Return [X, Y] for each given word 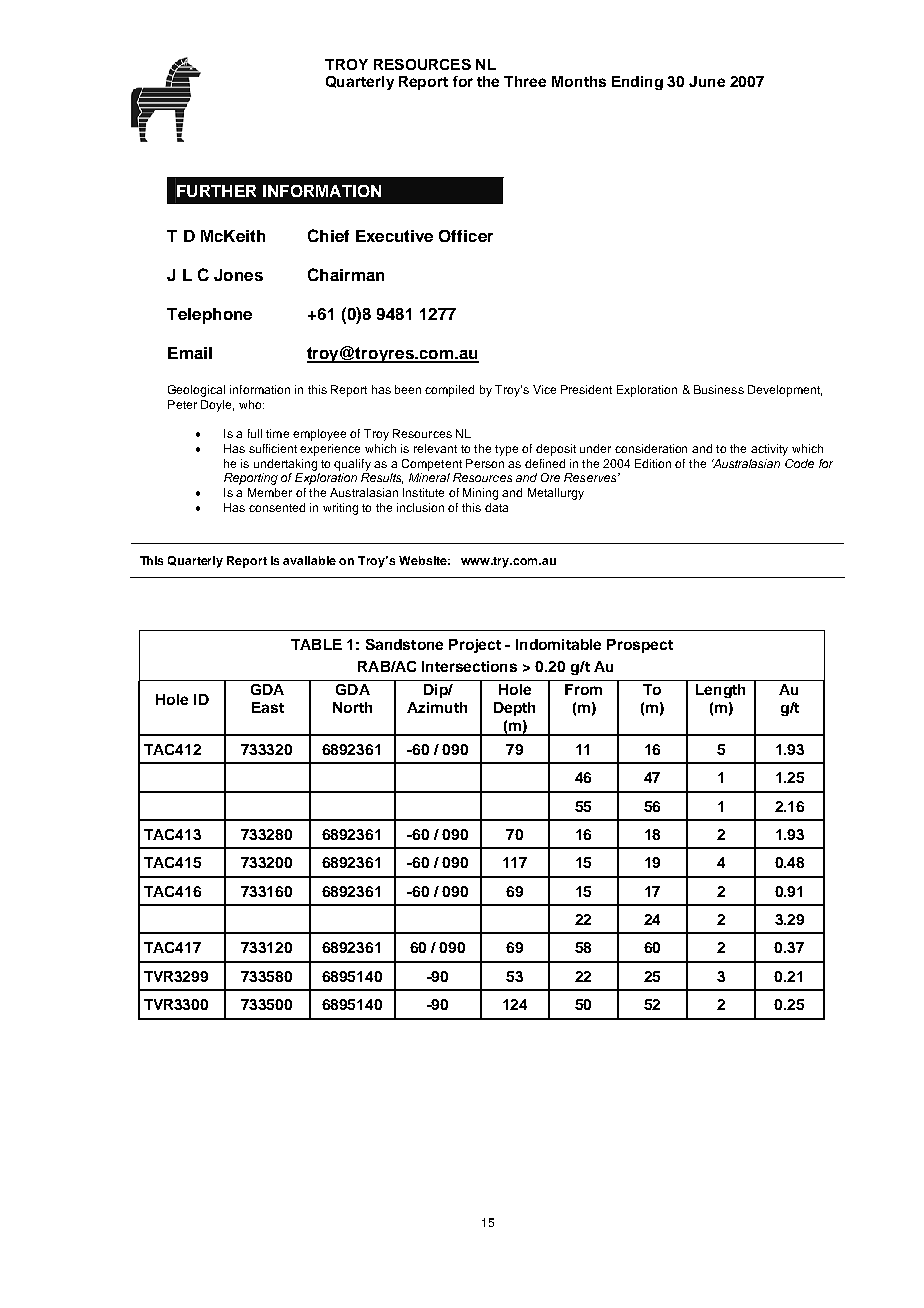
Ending [637, 83]
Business [719, 389]
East [268, 707]
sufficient [273, 448]
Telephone [209, 316]
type [506, 450]
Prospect [640, 646]
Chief [328, 235]
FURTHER [216, 191]
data [496, 507]
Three [525, 81]
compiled [449, 391]
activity [769, 450]
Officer [466, 236]
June [707, 81]
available [309, 560]
